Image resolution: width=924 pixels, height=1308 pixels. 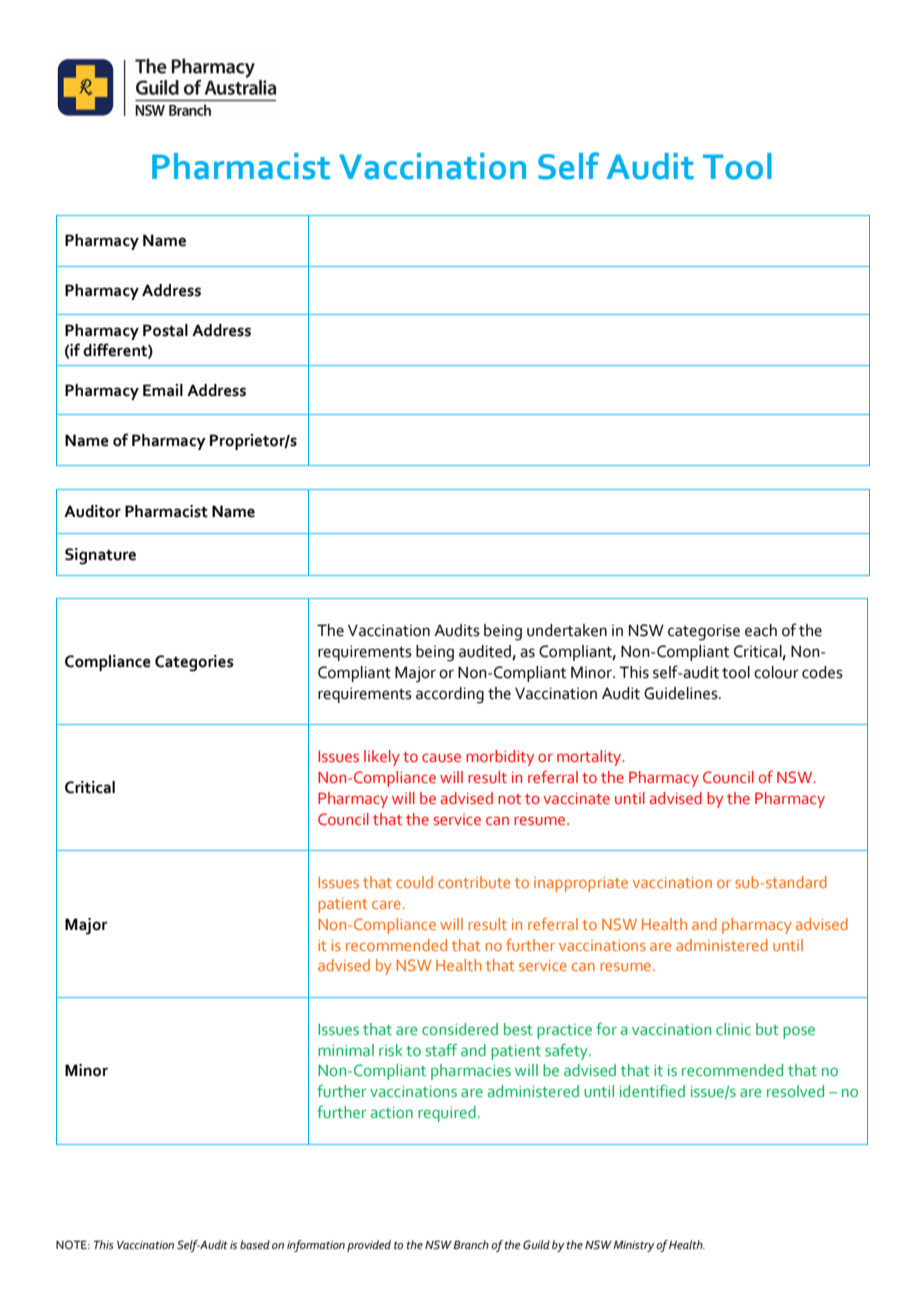 I want to click on Postal, so click(x=165, y=330).
